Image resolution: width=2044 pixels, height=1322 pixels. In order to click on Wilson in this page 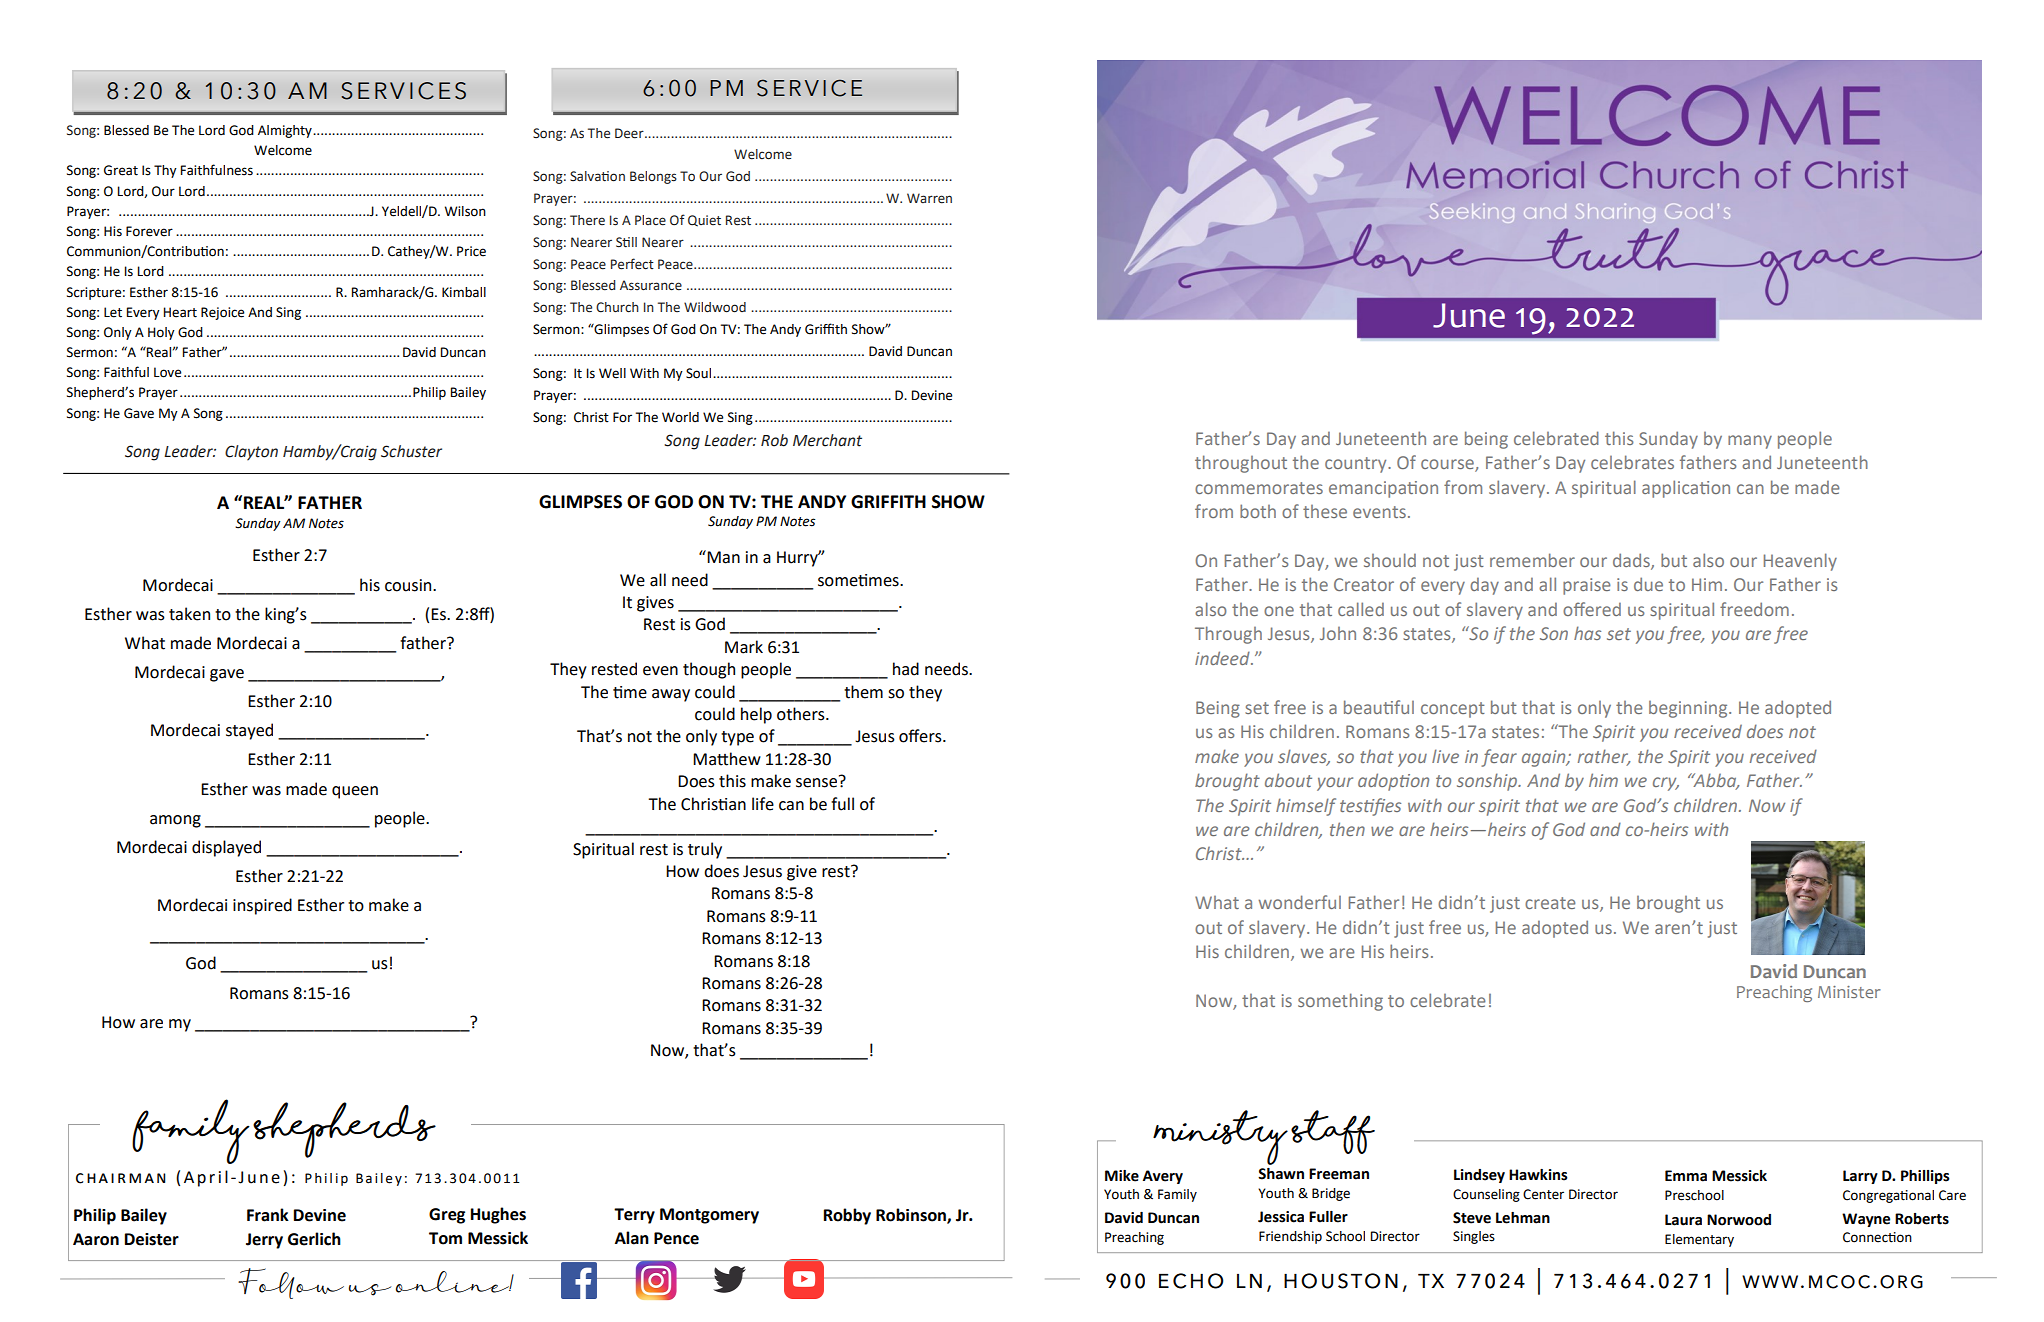, I will do `click(465, 211)`.
